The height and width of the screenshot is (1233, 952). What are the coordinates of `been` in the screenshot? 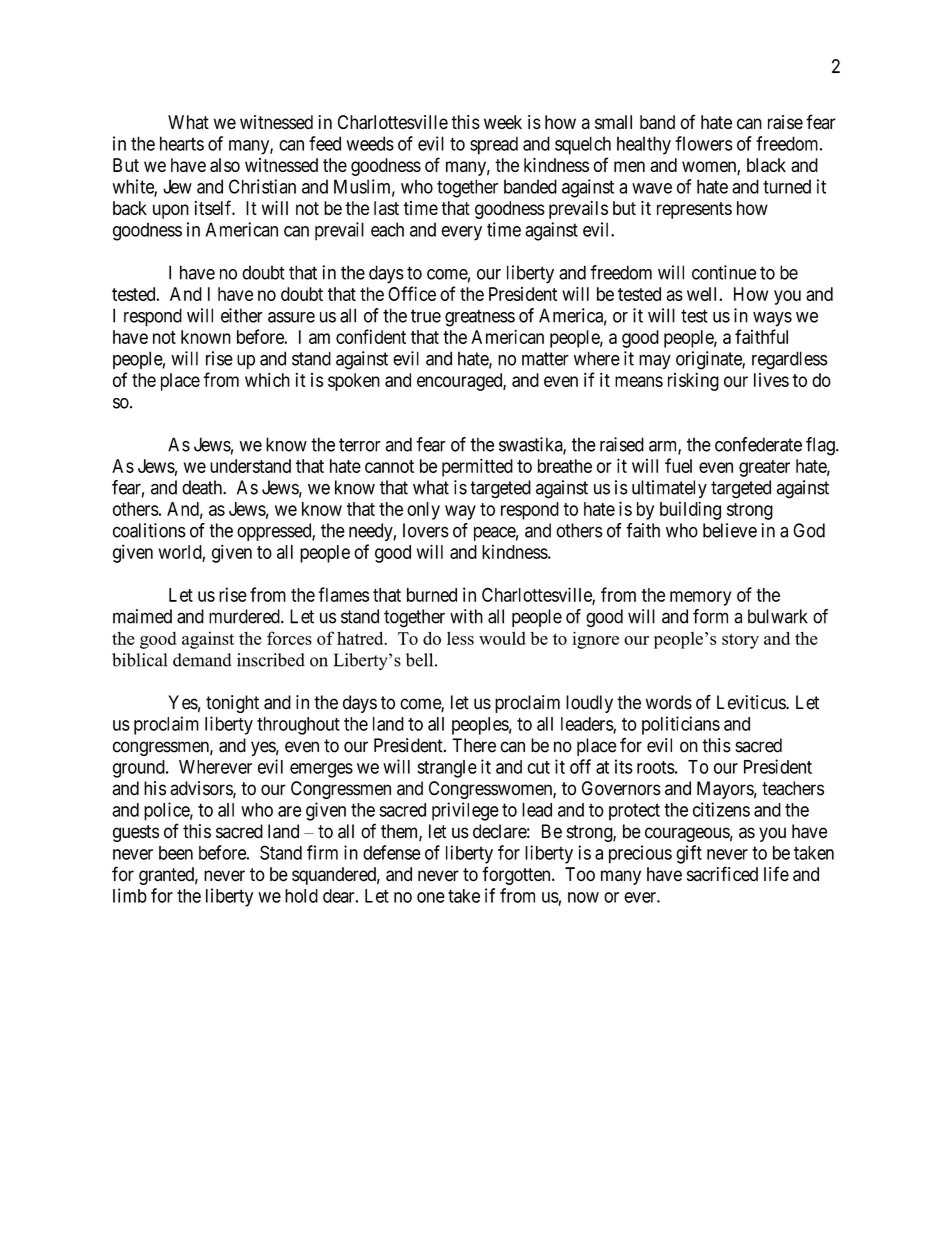 It's located at (176, 853).
